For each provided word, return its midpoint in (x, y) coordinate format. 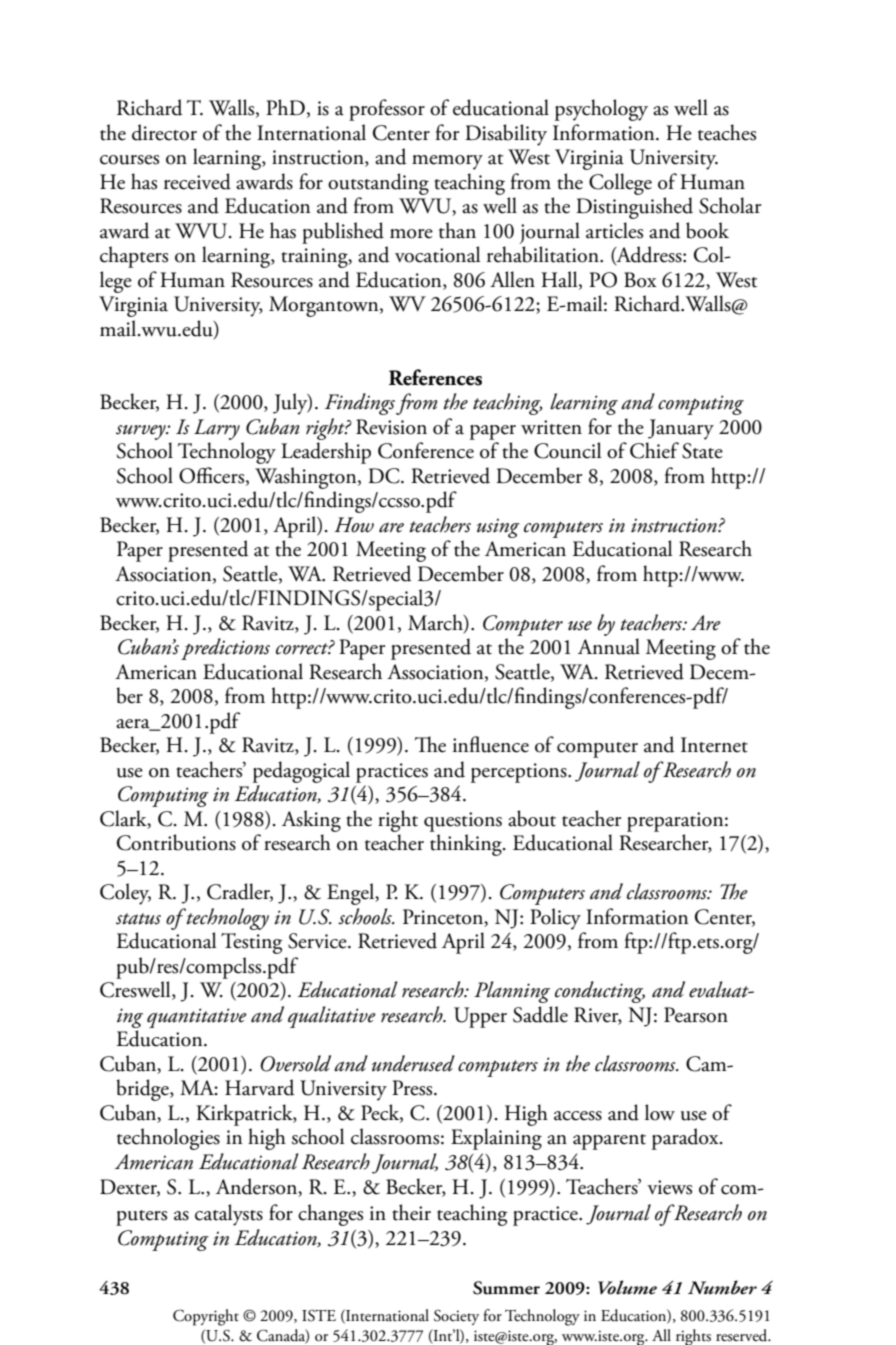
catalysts (229, 1215)
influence (491, 744)
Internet (714, 745)
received (197, 181)
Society (456, 1317)
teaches (727, 132)
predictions (225, 649)
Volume (627, 1287)
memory (447, 162)
